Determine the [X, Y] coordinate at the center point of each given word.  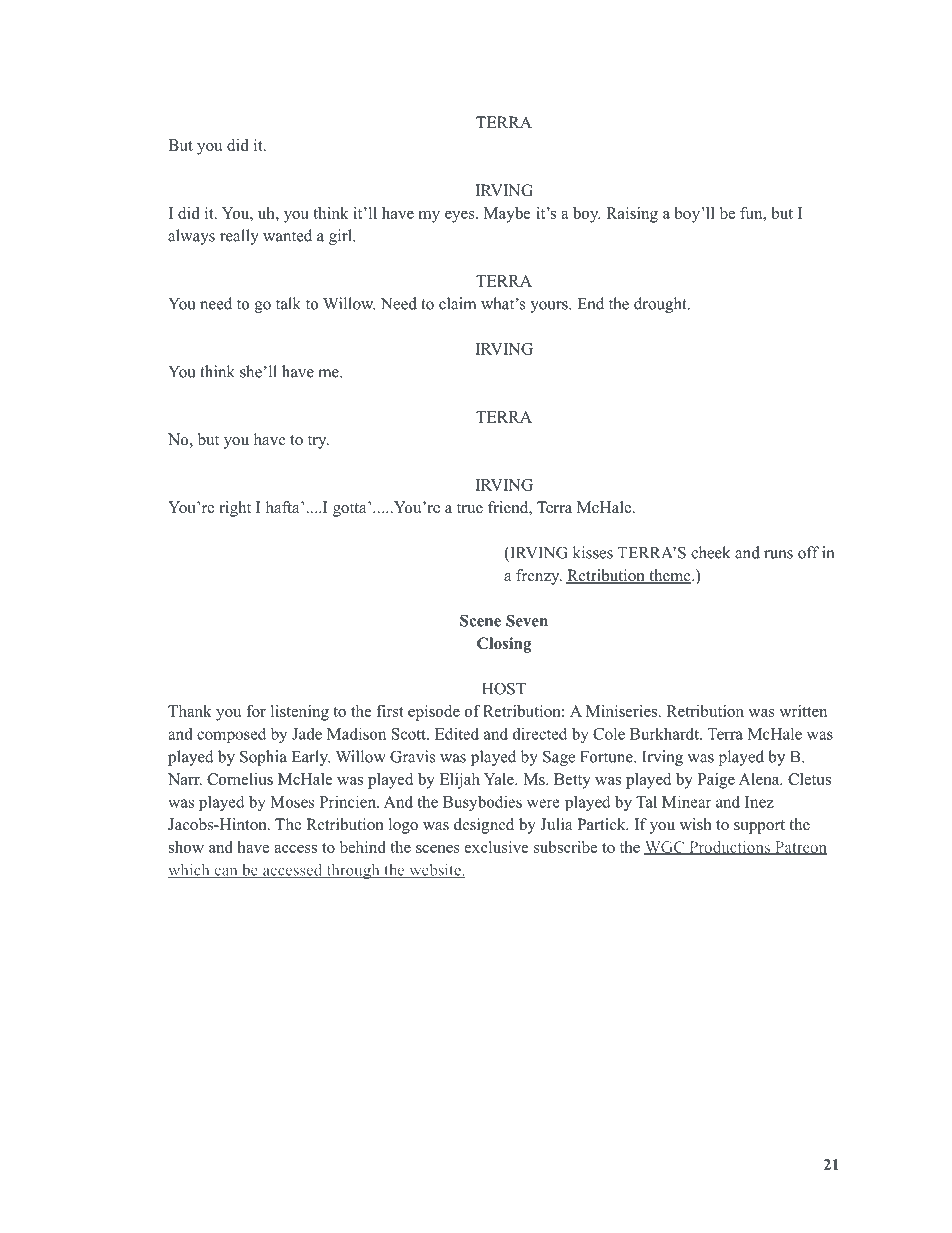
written [803, 711]
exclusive [497, 847]
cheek [711, 552]
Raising [632, 215]
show [186, 847]
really [239, 237]
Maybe [507, 215]
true [470, 508]
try [318, 442]
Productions [729, 848]
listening [300, 713]
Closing [504, 645]
